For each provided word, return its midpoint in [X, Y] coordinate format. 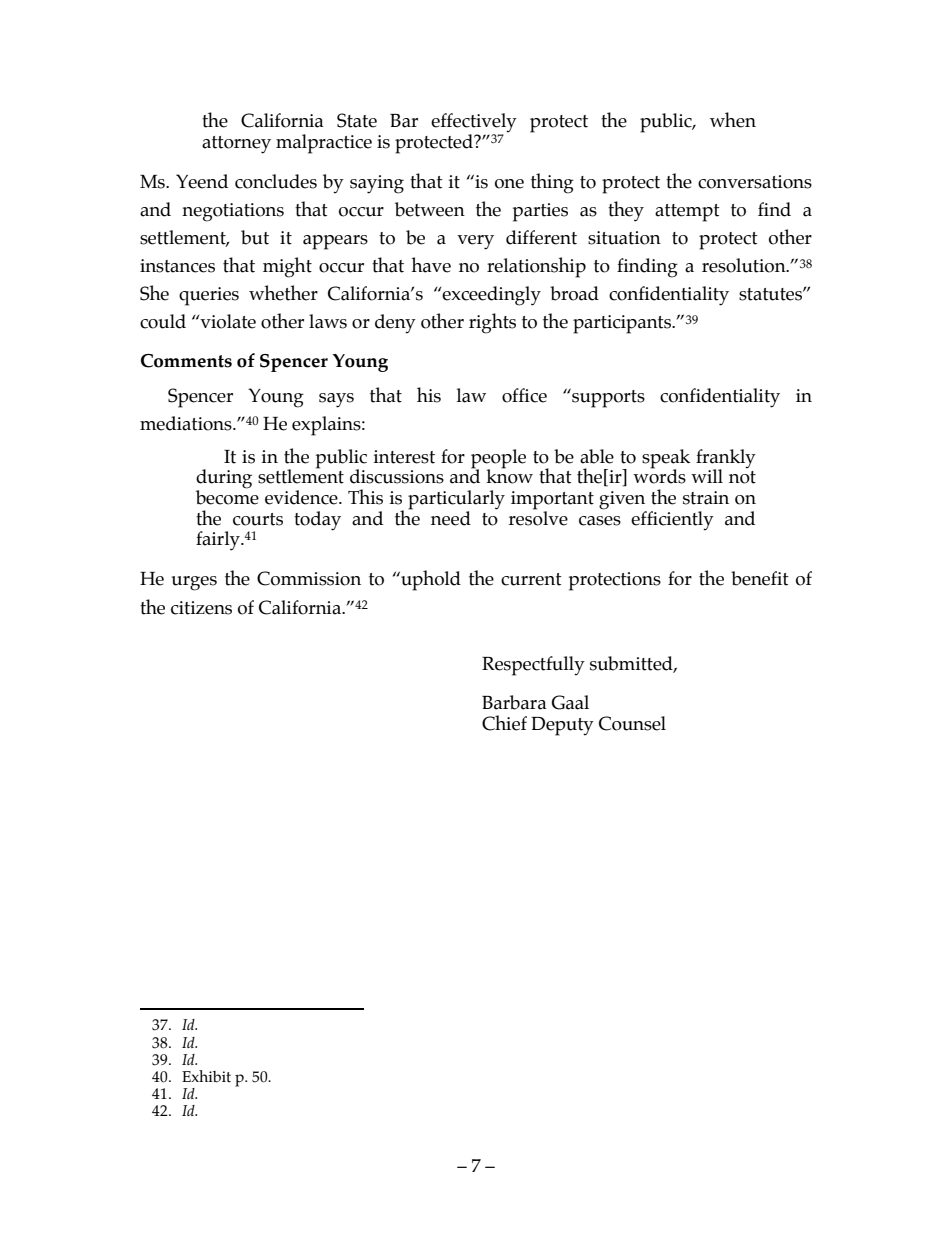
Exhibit [206, 1076]
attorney [236, 145]
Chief [504, 723]
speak [666, 460]
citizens [201, 608]
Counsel [632, 723]
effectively [474, 124]
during [224, 480]
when [733, 120]
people [498, 460]
